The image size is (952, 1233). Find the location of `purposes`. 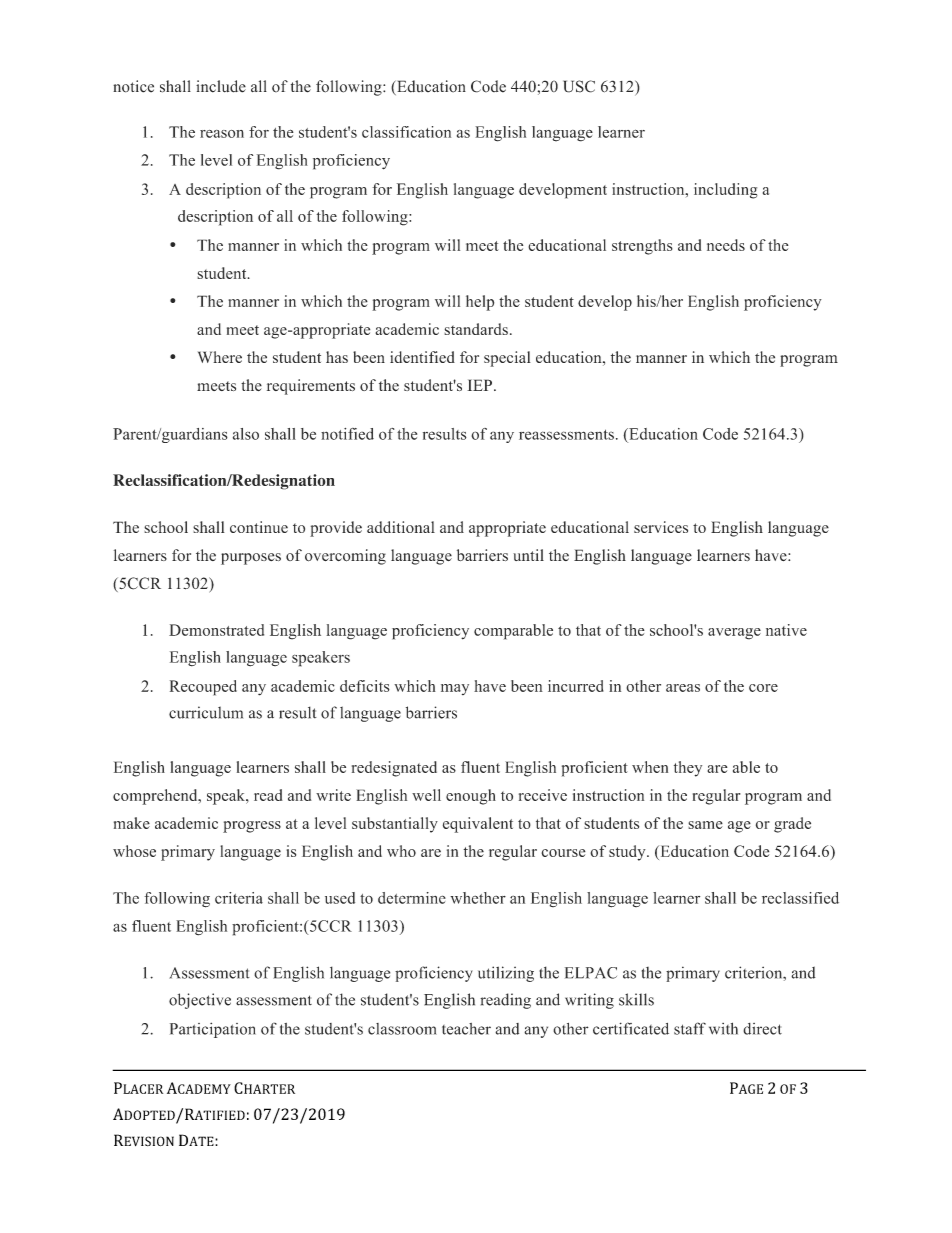

purposes is located at coordinates (251, 559).
